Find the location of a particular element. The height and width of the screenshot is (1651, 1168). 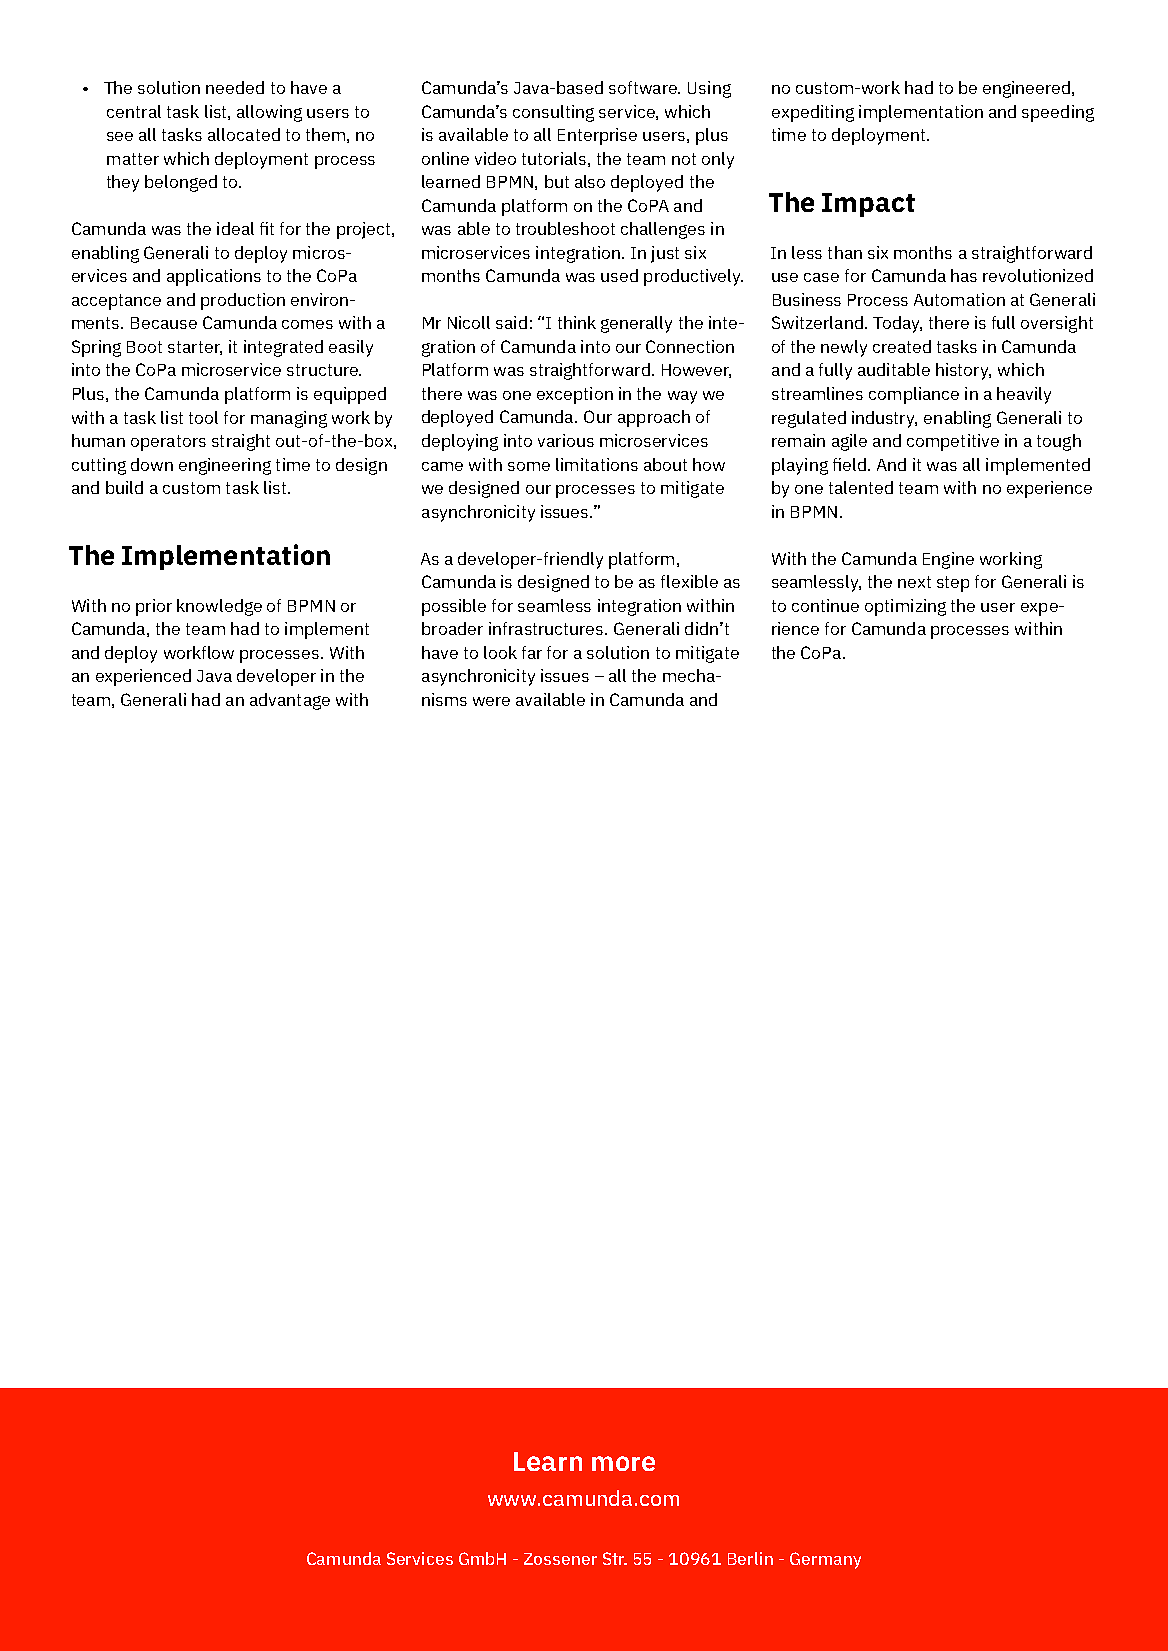

Enterprise is located at coordinates (597, 136).
